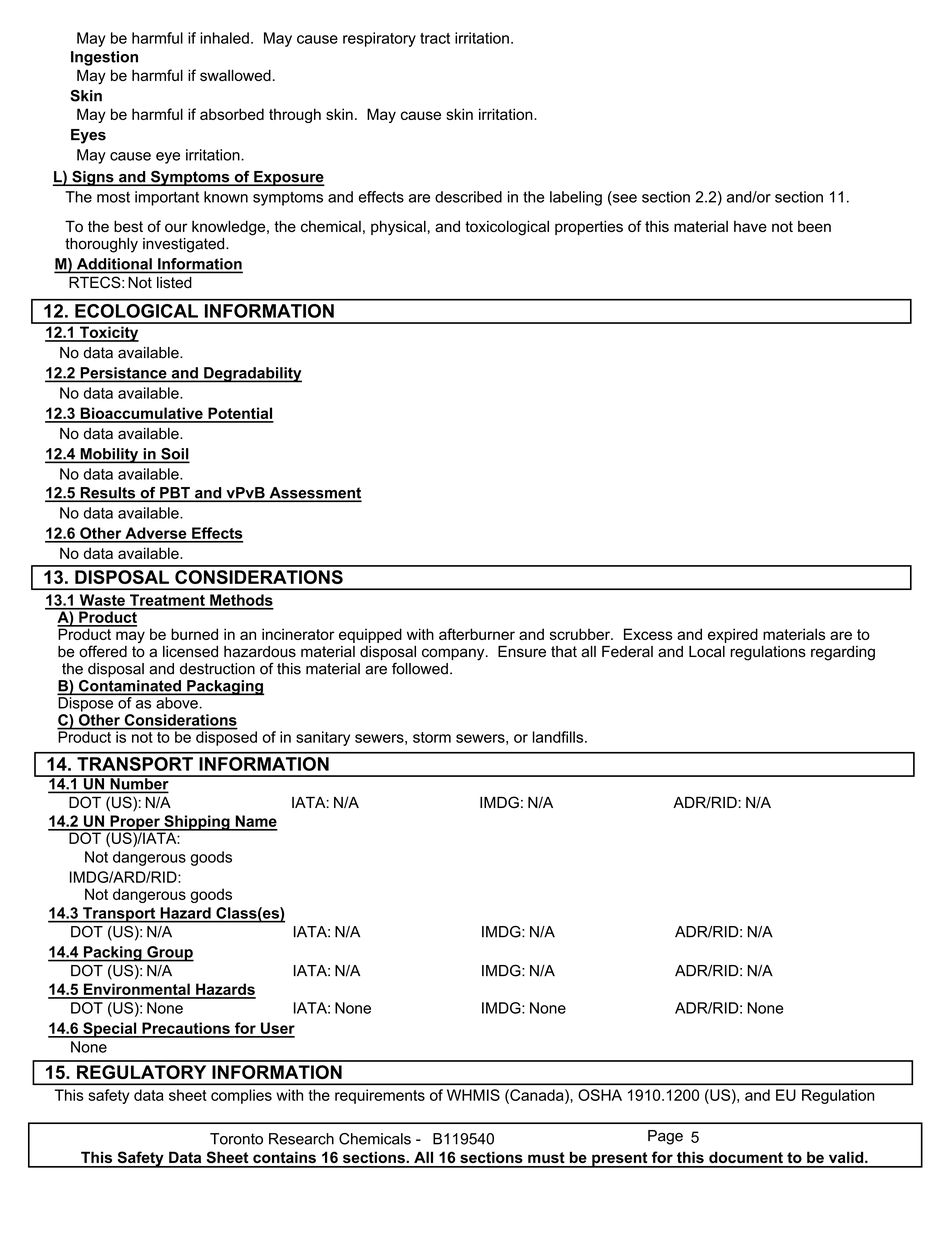 The image size is (952, 1233). I want to click on tract, so click(435, 38).
